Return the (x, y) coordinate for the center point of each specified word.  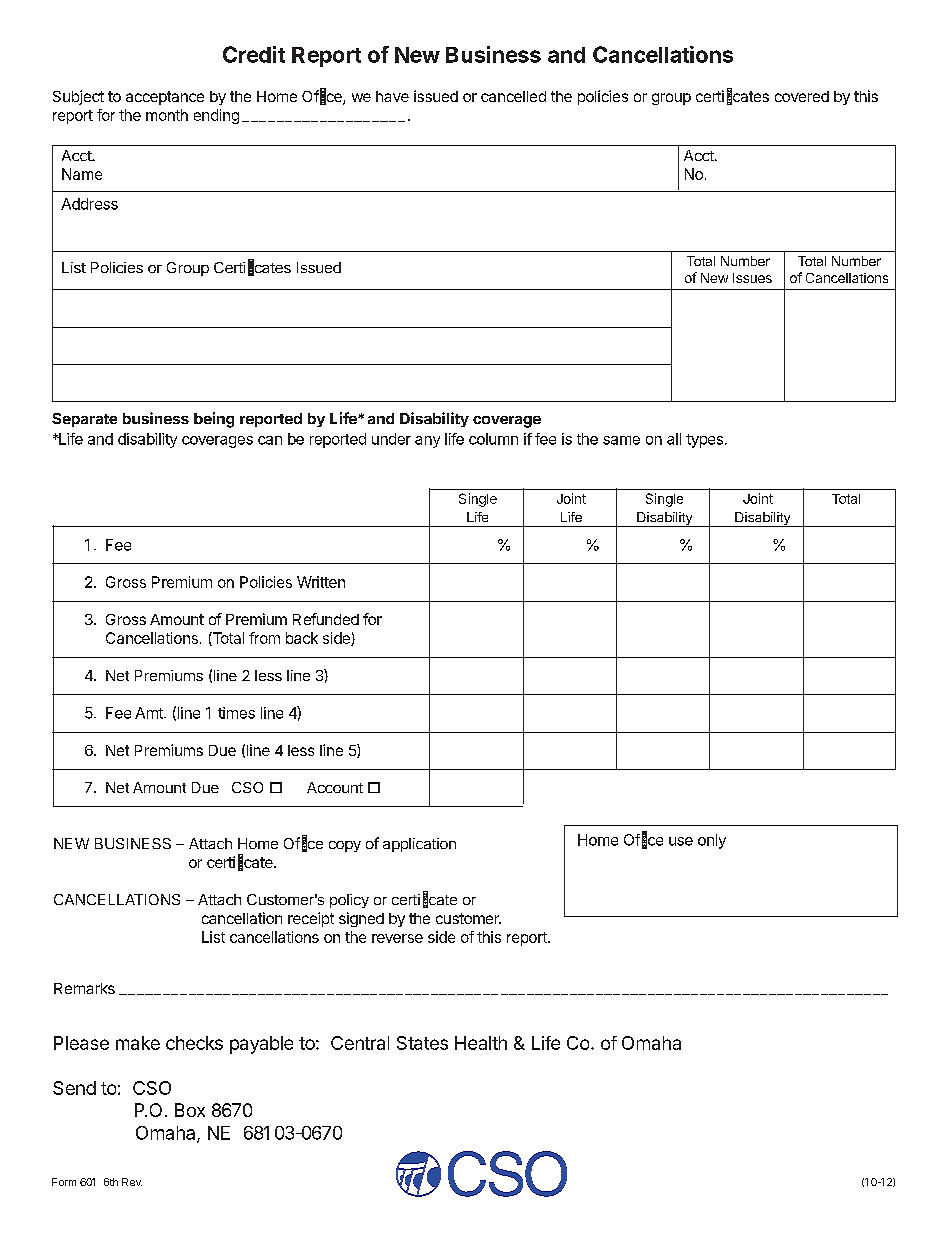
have (392, 96)
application (419, 845)
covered (802, 96)
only (712, 841)
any (427, 442)
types (704, 441)
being (214, 420)
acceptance (165, 98)
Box (190, 1110)
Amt (150, 713)
